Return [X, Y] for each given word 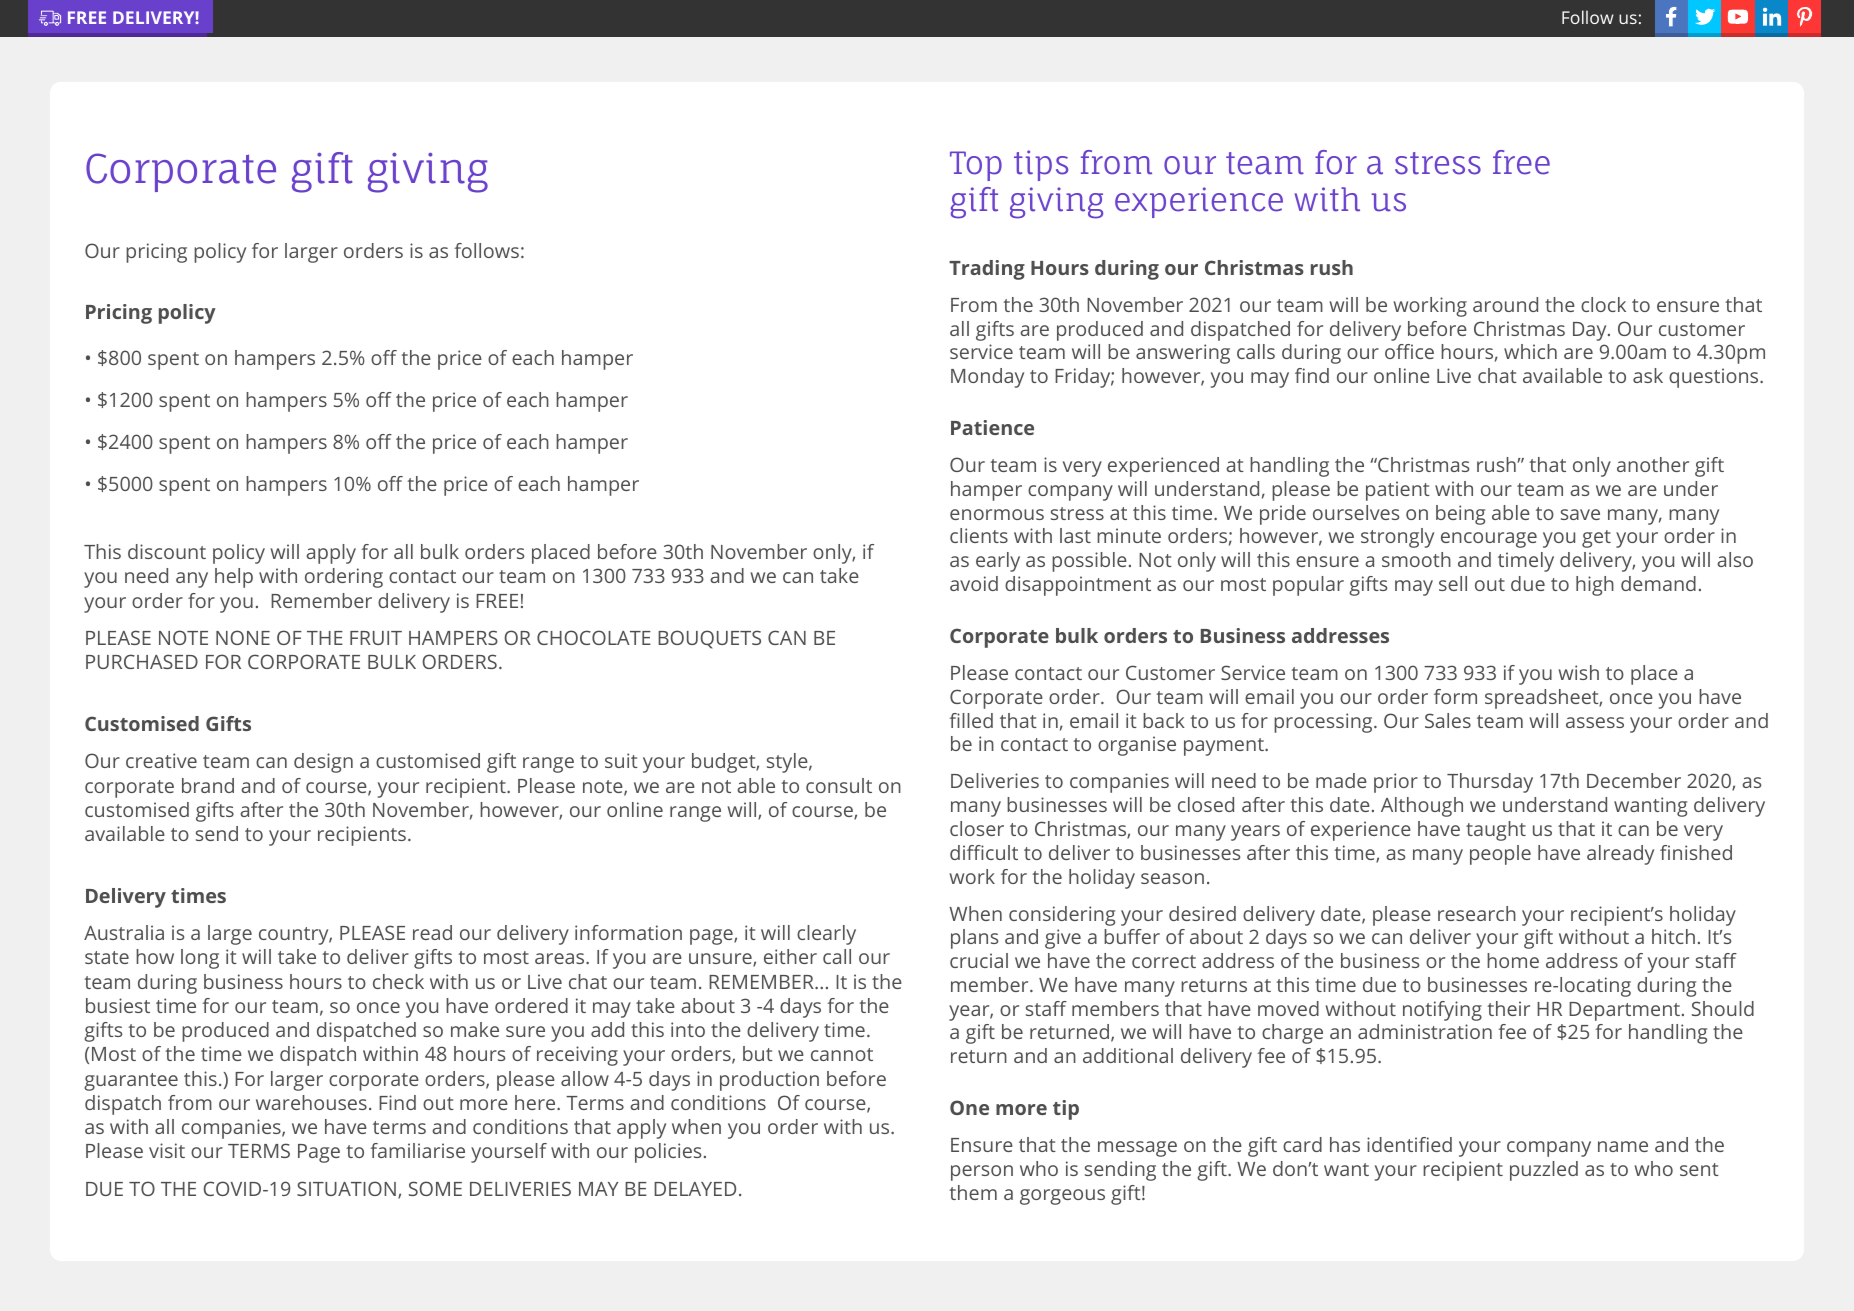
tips [1041, 165]
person [982, 1173]
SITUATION [346, 1188]
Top [976, 166]
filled [971, 720]
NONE [243, 637]
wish [1578, 672]
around [1505, 304]
